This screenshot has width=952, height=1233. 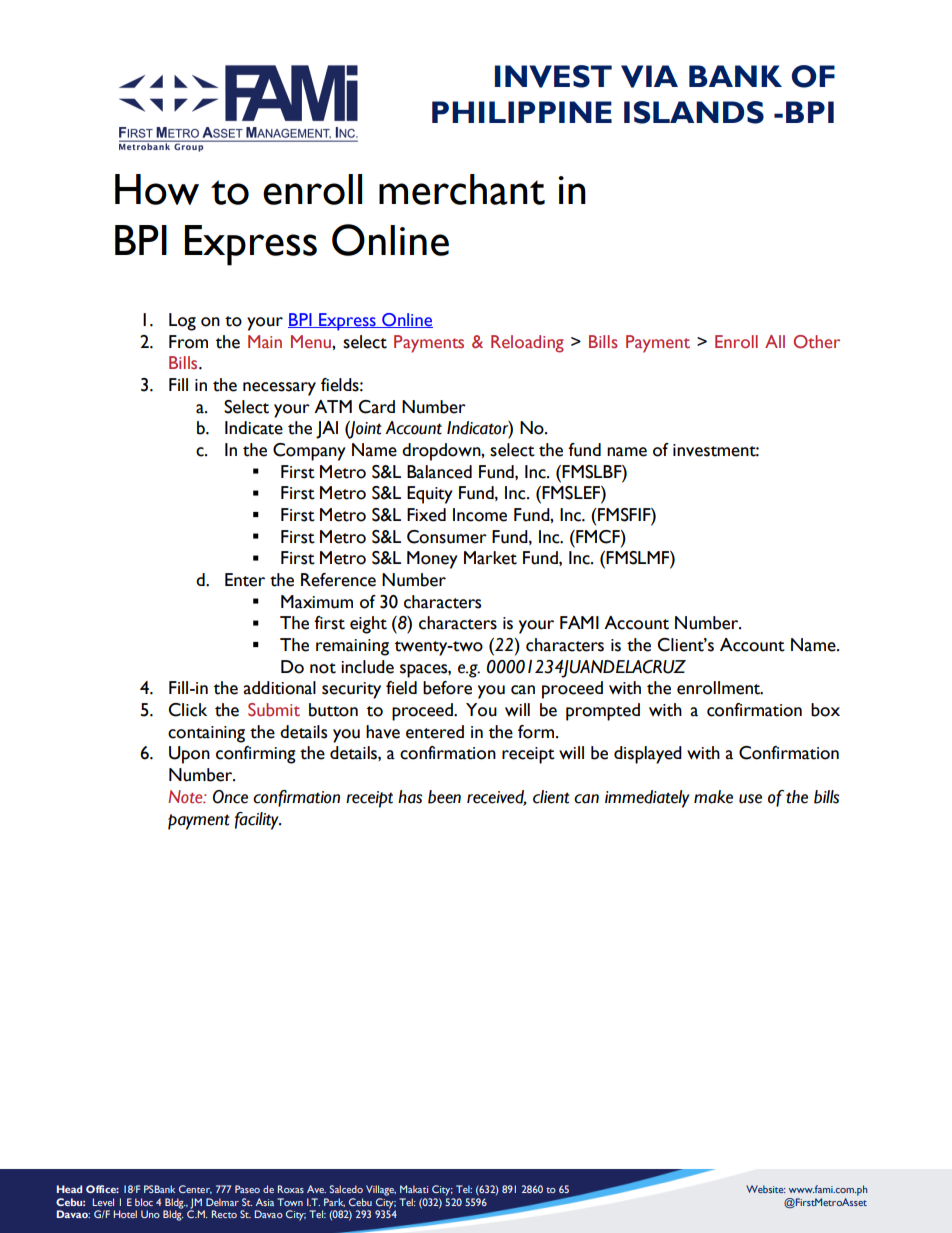 I want to click on use, so click(x=750, y=799).
